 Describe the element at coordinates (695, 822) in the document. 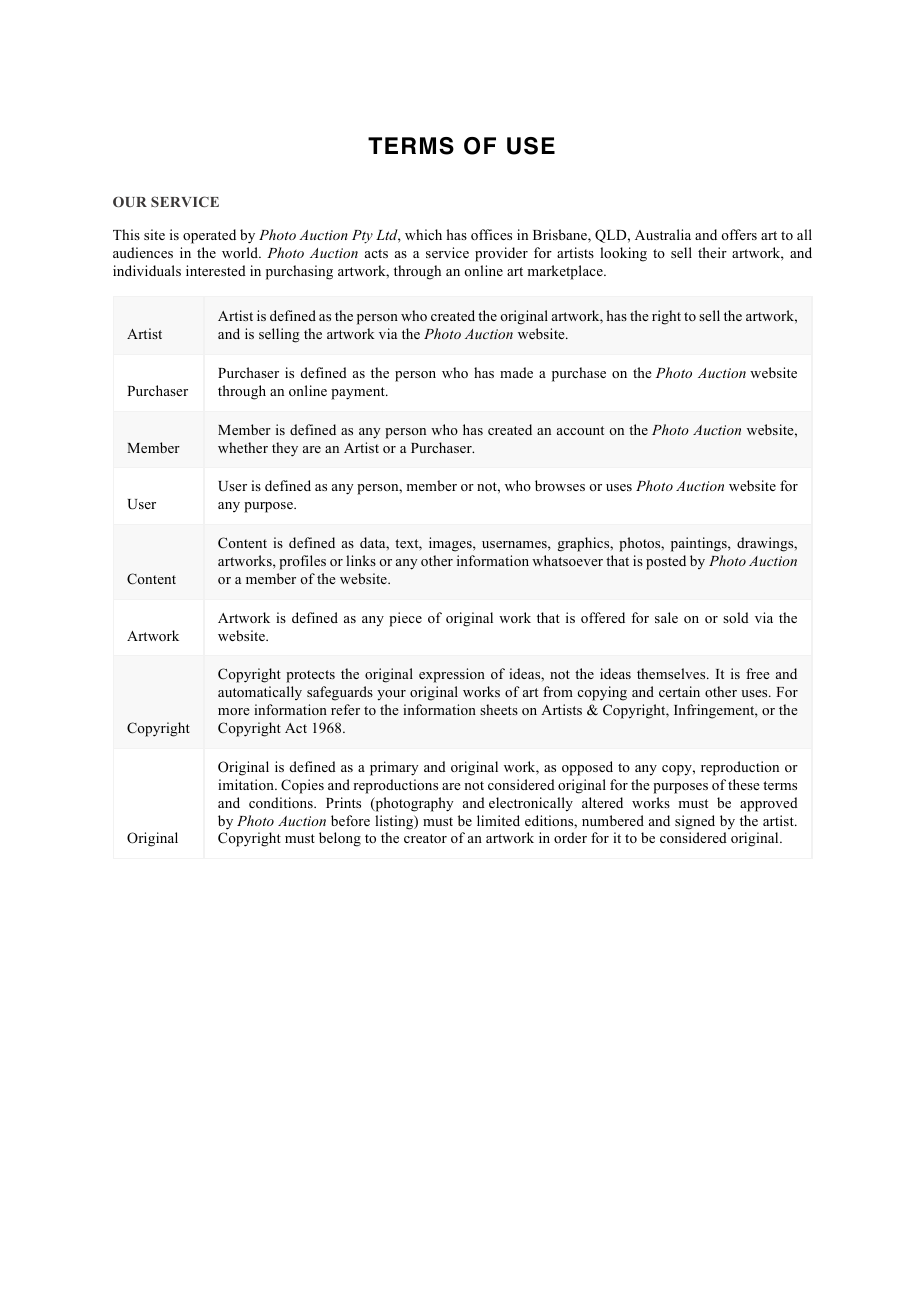

I see `signed` at that location.
